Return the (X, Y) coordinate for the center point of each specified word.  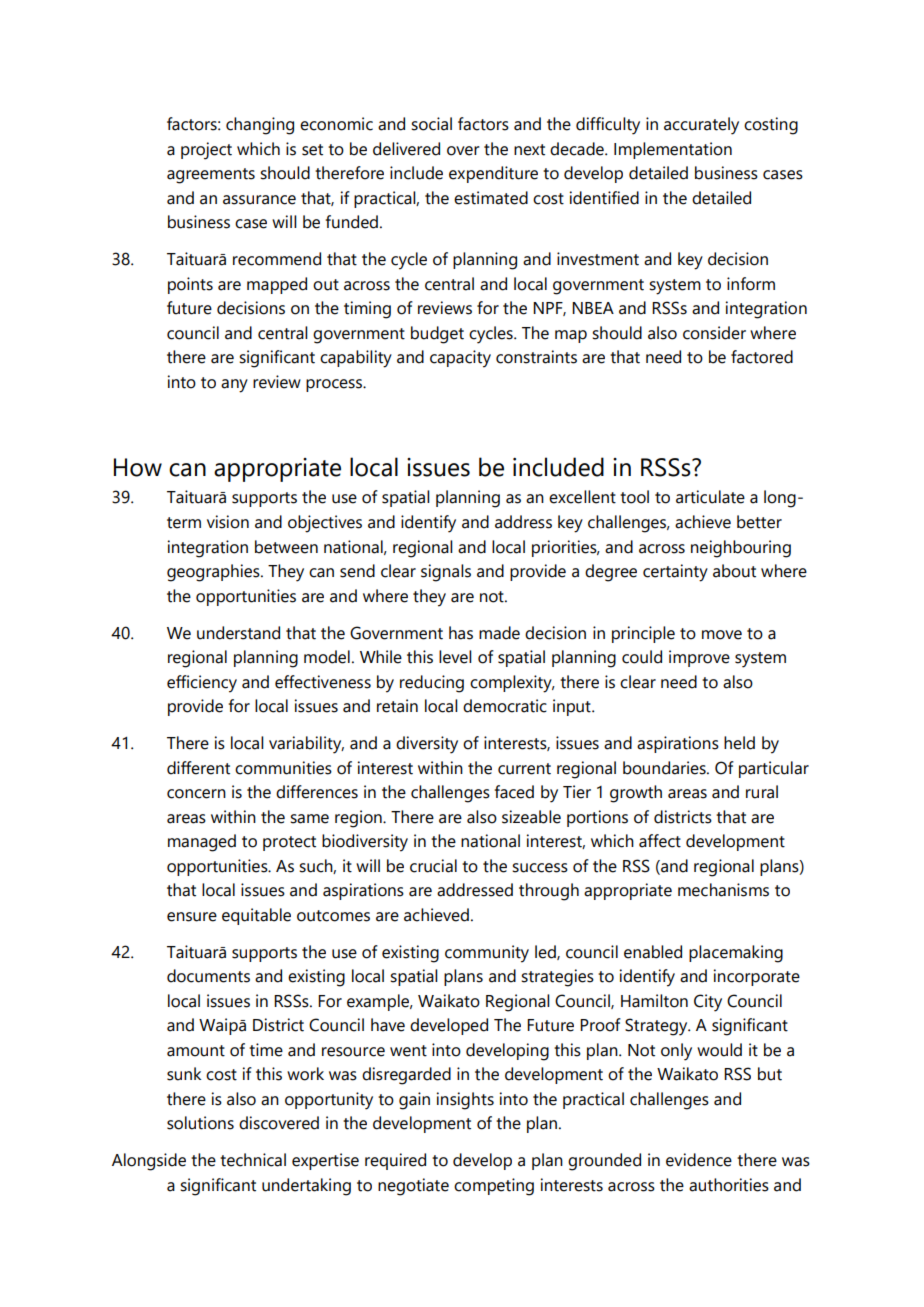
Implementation (673, 150)
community (487, 954)
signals (446, 573)
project (206, 151)
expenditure (493, 174)
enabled (653, 952)
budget (437, 335)
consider (714, 333)
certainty (675, 573)
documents (208, 976)
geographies (214, 573)
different (198, 768)
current (524, 769)
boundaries (665, 768)
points (190, 285)
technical (253, 1160)
